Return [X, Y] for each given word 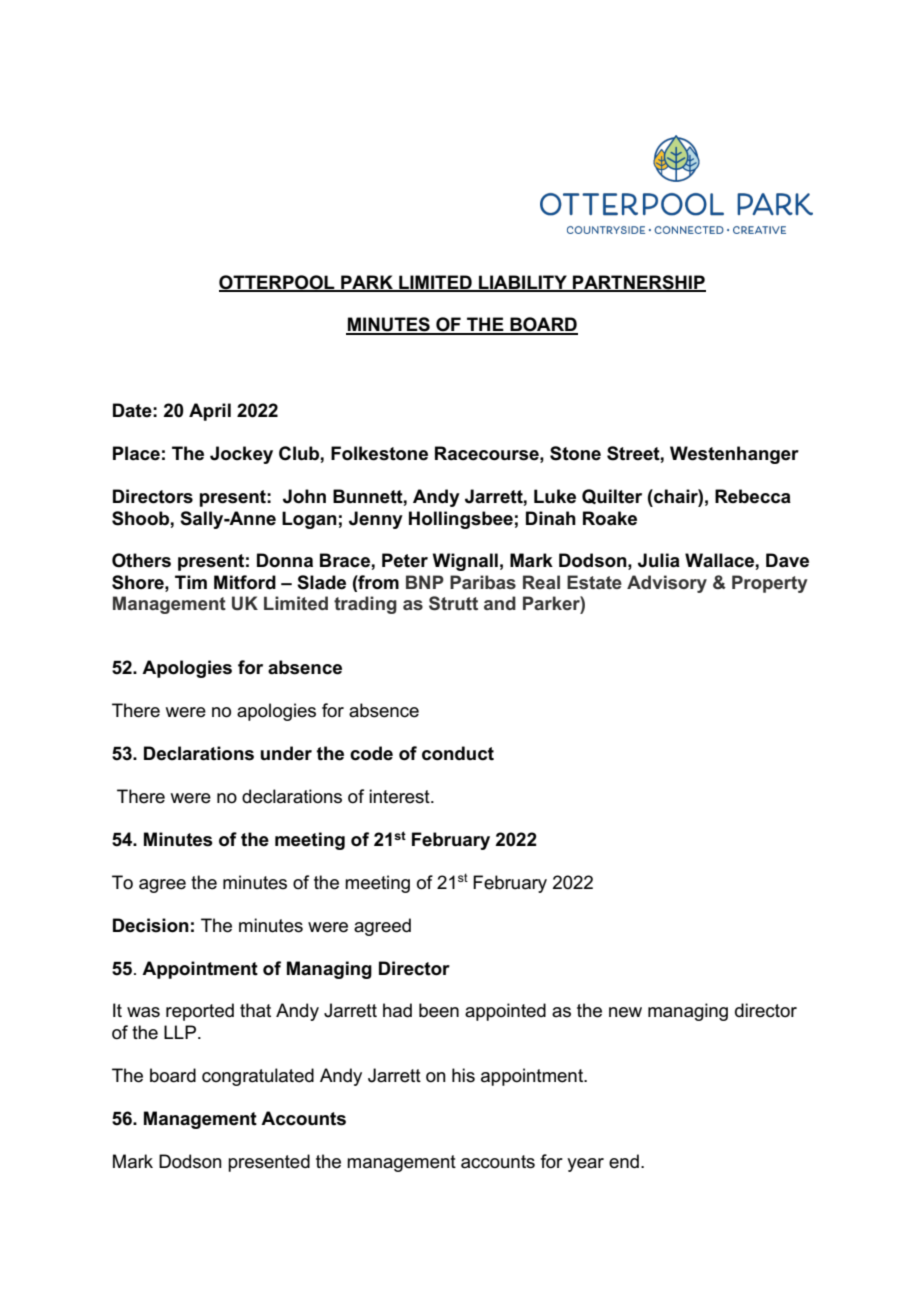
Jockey [241, 455]
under [286, 753]
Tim [191, 582]
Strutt [453, 603]
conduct [458, 753]
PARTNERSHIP [638, 283]
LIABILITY [523, 283]
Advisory [667, 584]
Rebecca [753, 496]
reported [200, 1012]
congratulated [258, 1077]
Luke [555, 496]
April [210, 412]
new [625, 1012]
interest [400, 796]
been [439, 1010]
